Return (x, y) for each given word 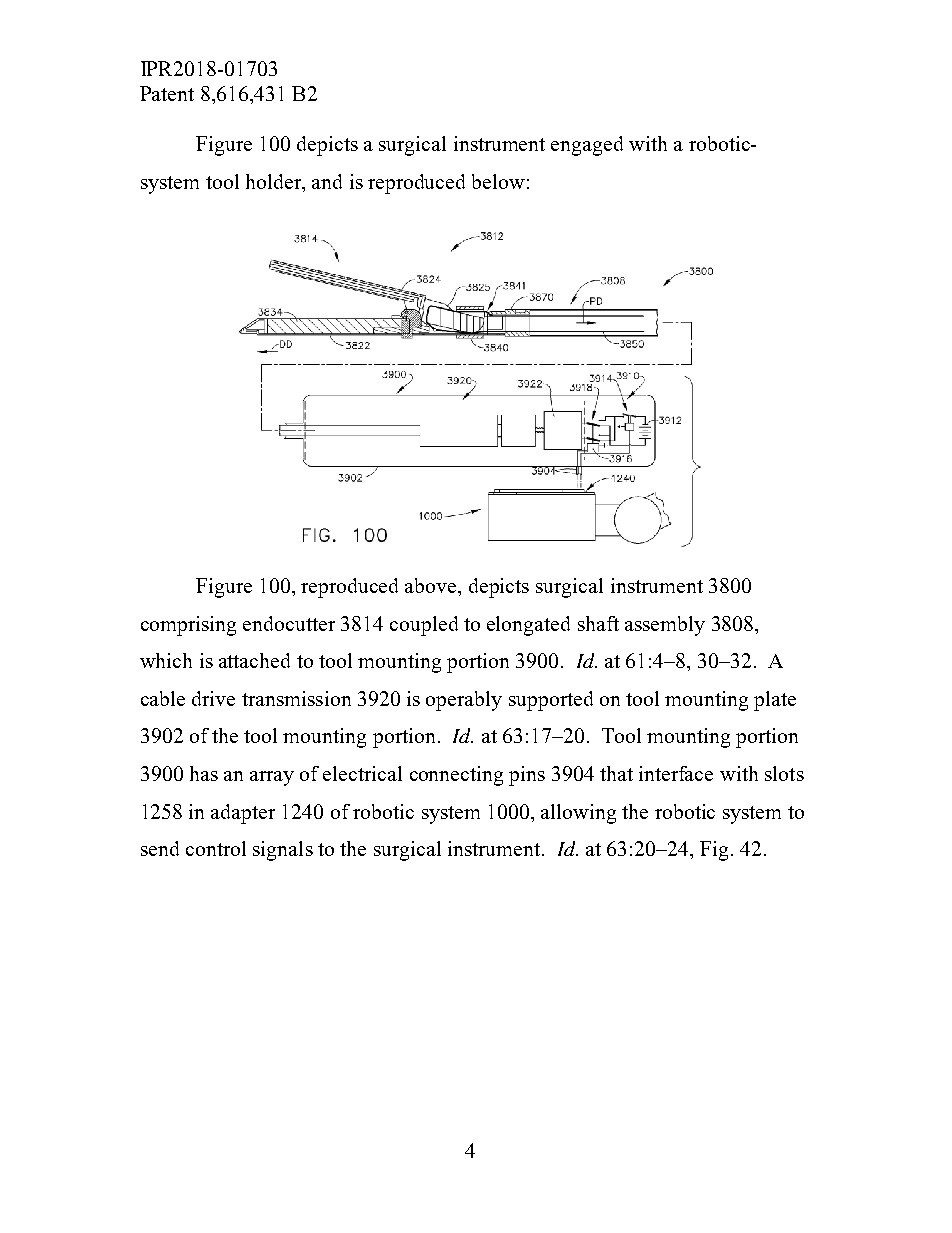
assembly (665, 626)
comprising (188, 626)
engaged (587, 146)
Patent (167, 93)
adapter (243, 814)
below (498, 181)
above (432, 585)
